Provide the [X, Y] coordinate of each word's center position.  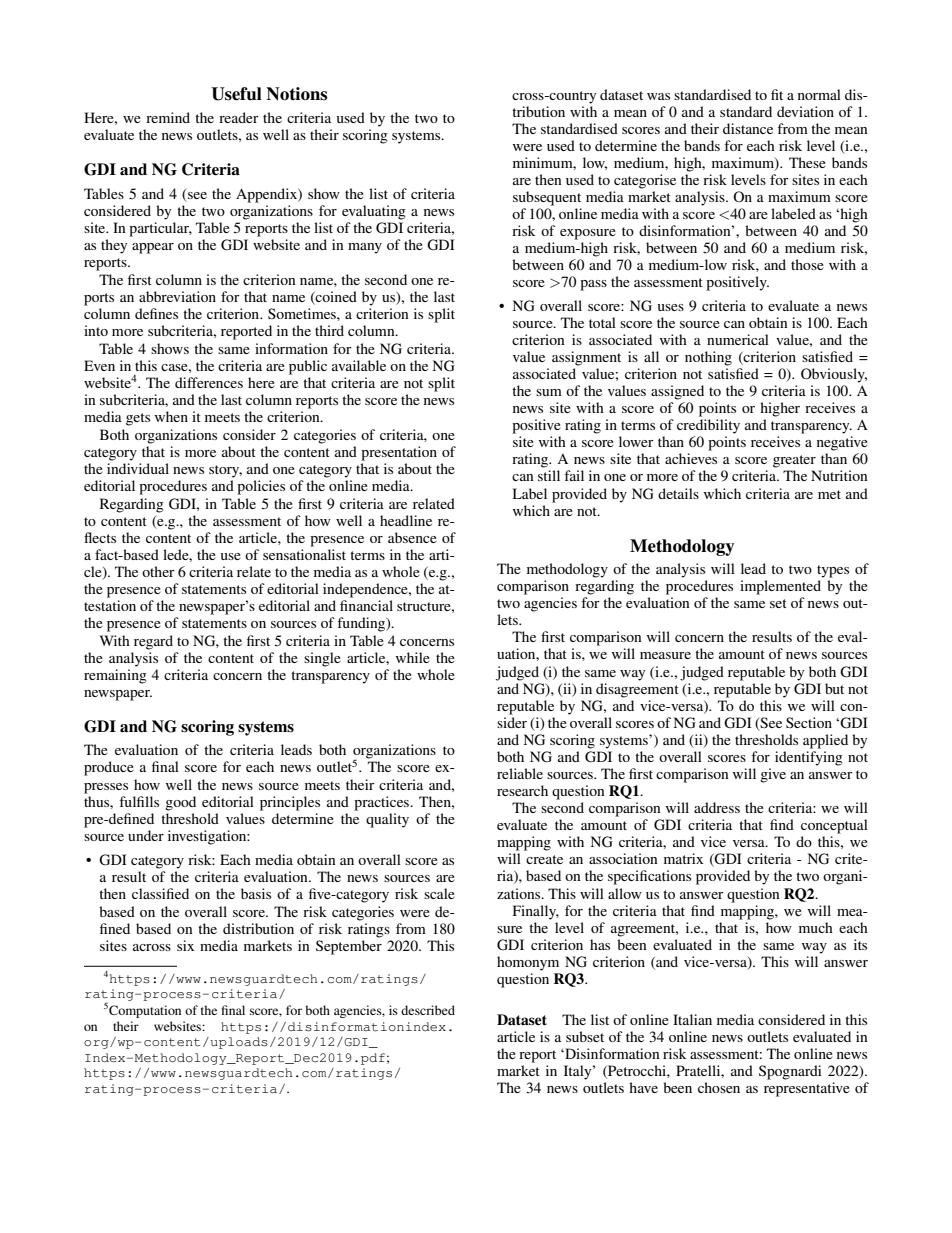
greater [794, 461]
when [171, 416]
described [428, 1010]
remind [168, 117]
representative [807, 1089]
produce [109, 768]
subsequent [547, 198]
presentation [399, 453]
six [185, 945]
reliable [520, 773]
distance [748, 128]
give [773, 775]
